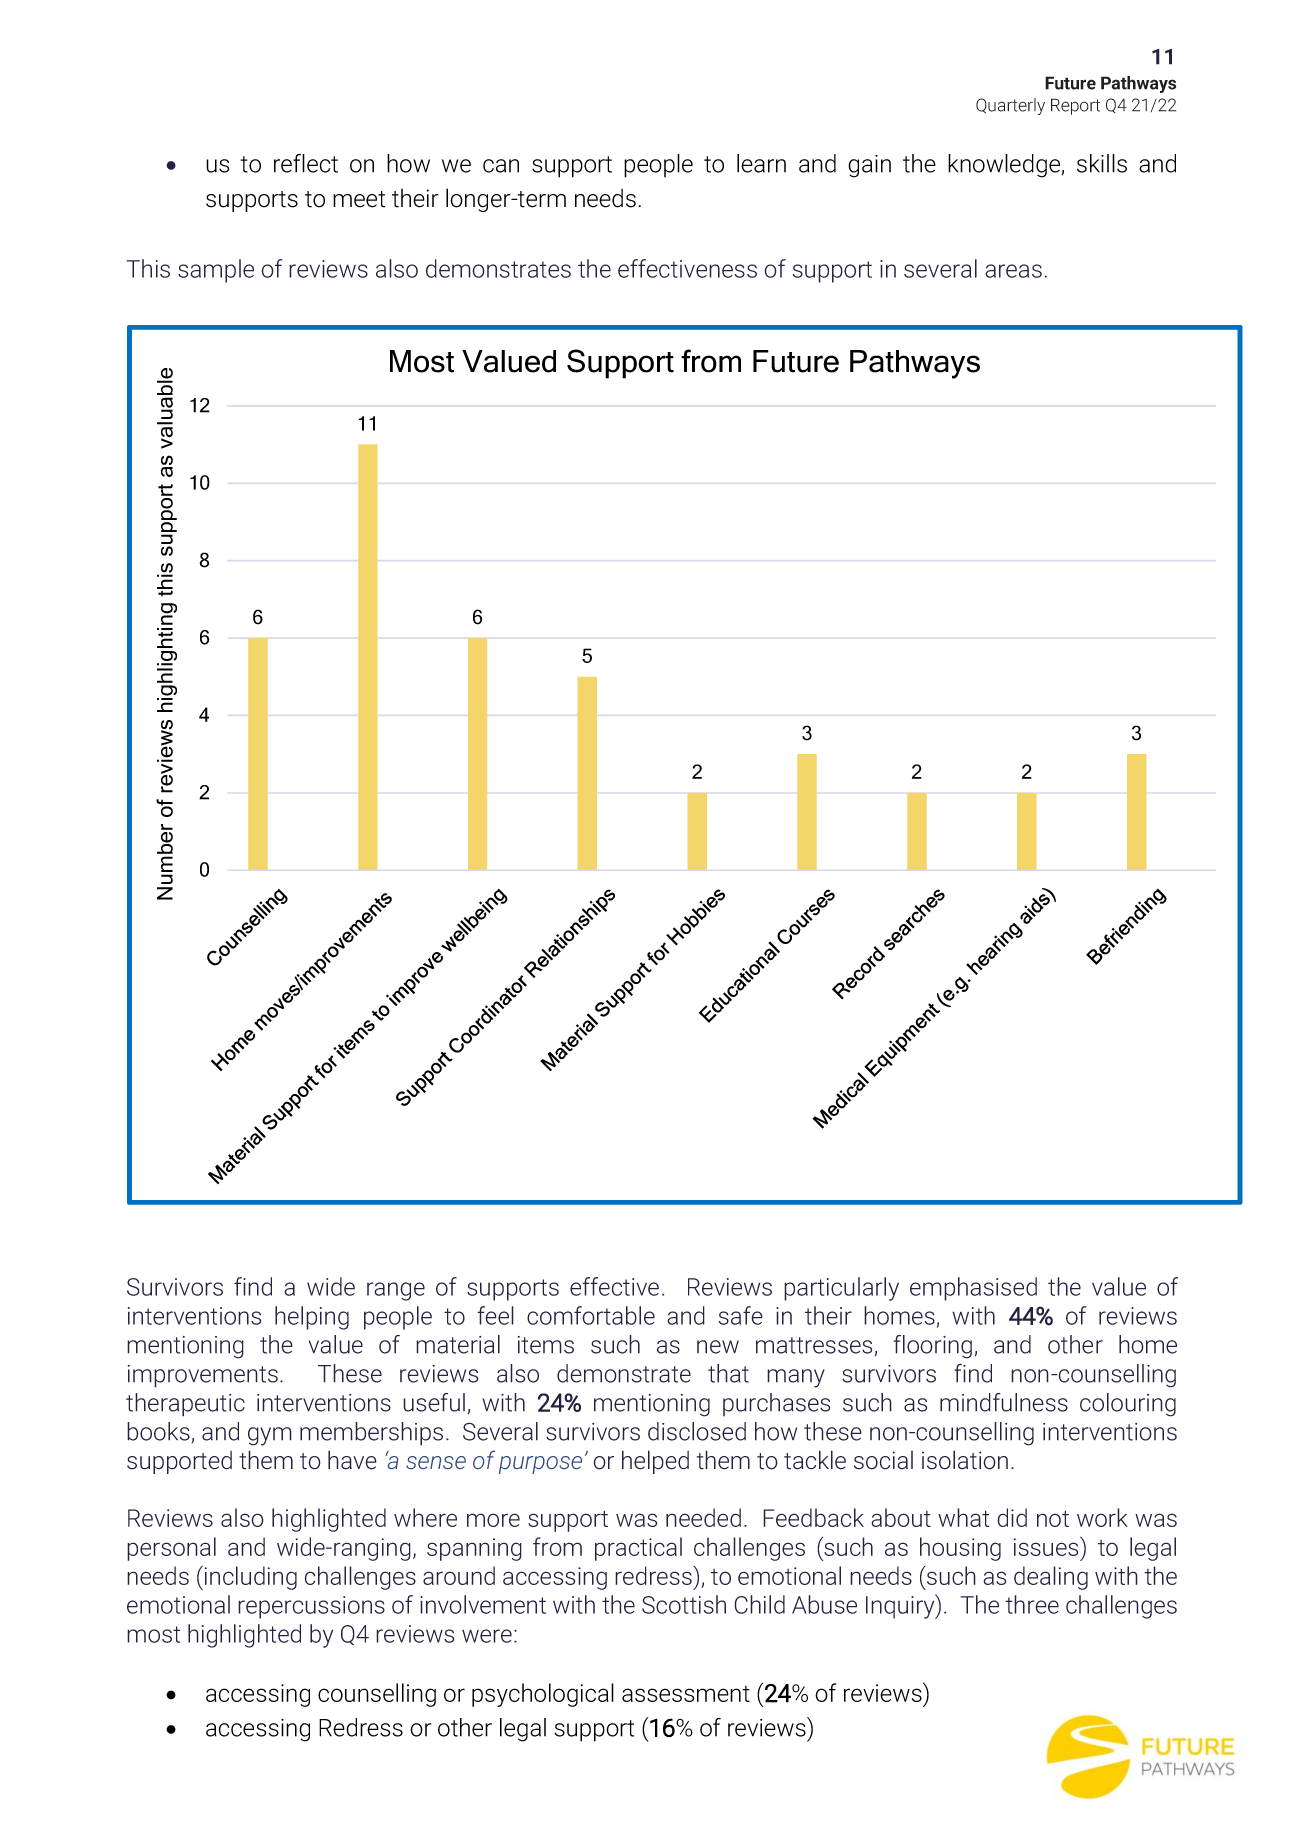  I want to click on emphasised, so click(973, 1289).
